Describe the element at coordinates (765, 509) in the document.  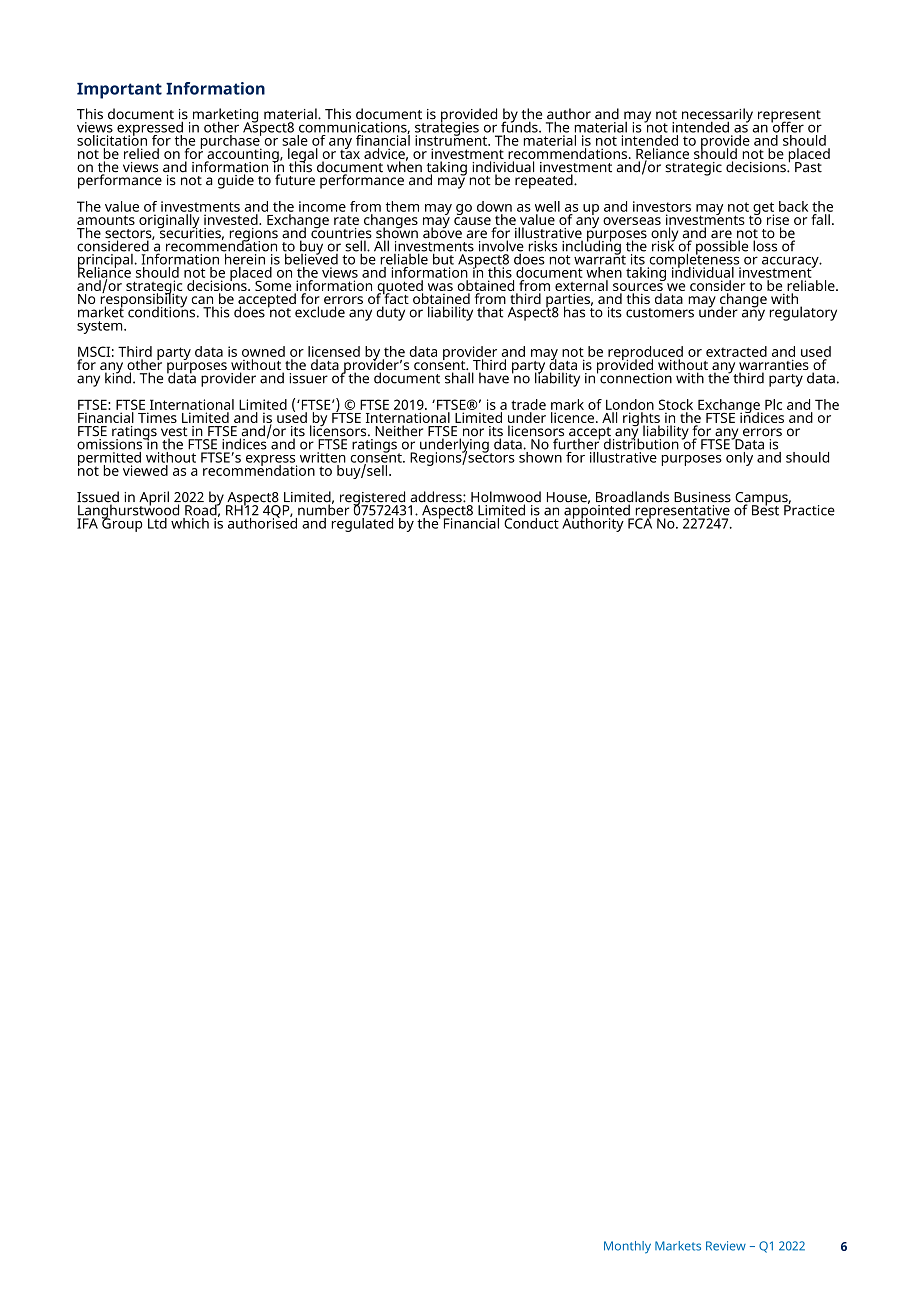
I see `Best` at that location.
